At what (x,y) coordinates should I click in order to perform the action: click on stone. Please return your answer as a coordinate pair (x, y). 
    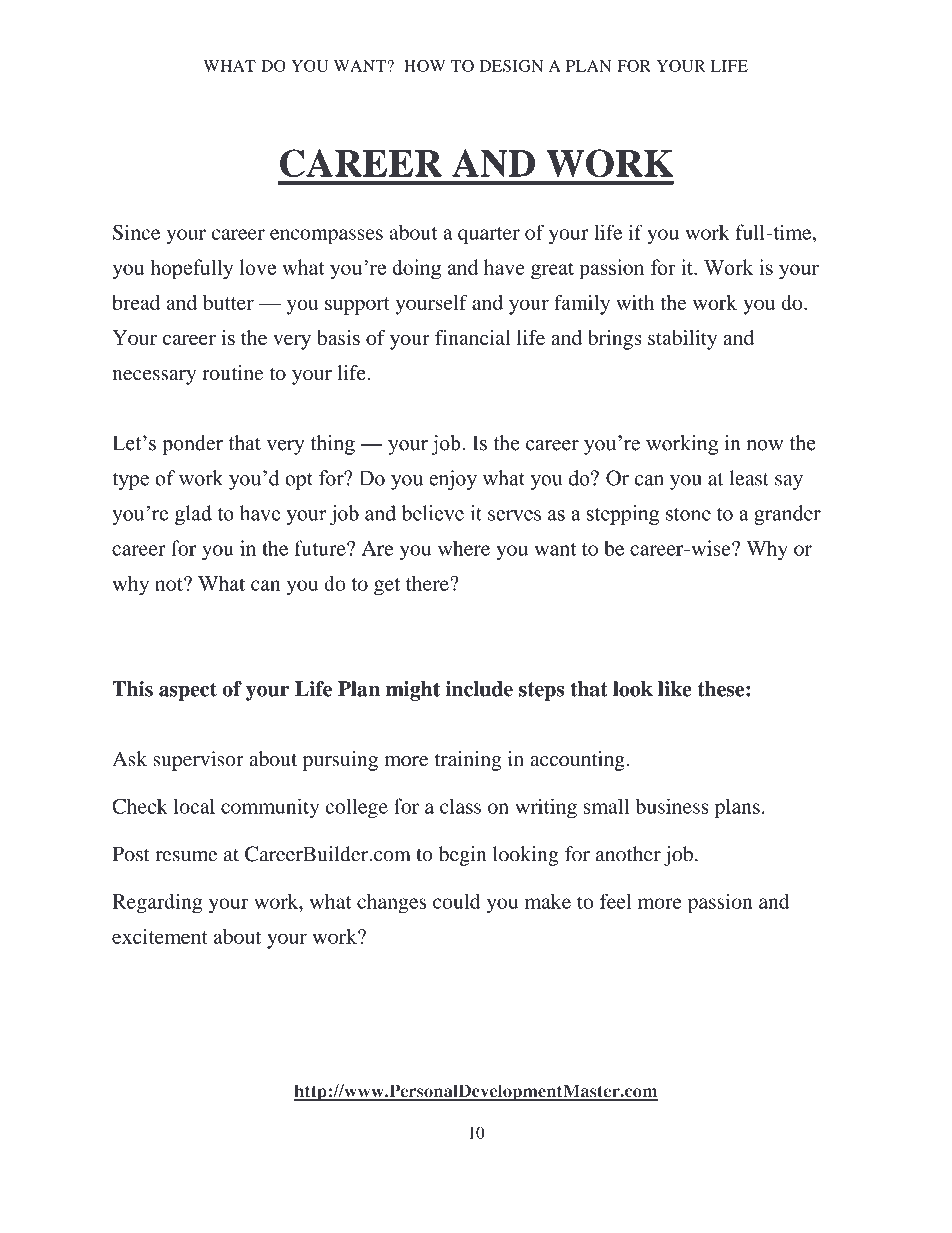
    Looking at the image, I should click on (688, 514).
